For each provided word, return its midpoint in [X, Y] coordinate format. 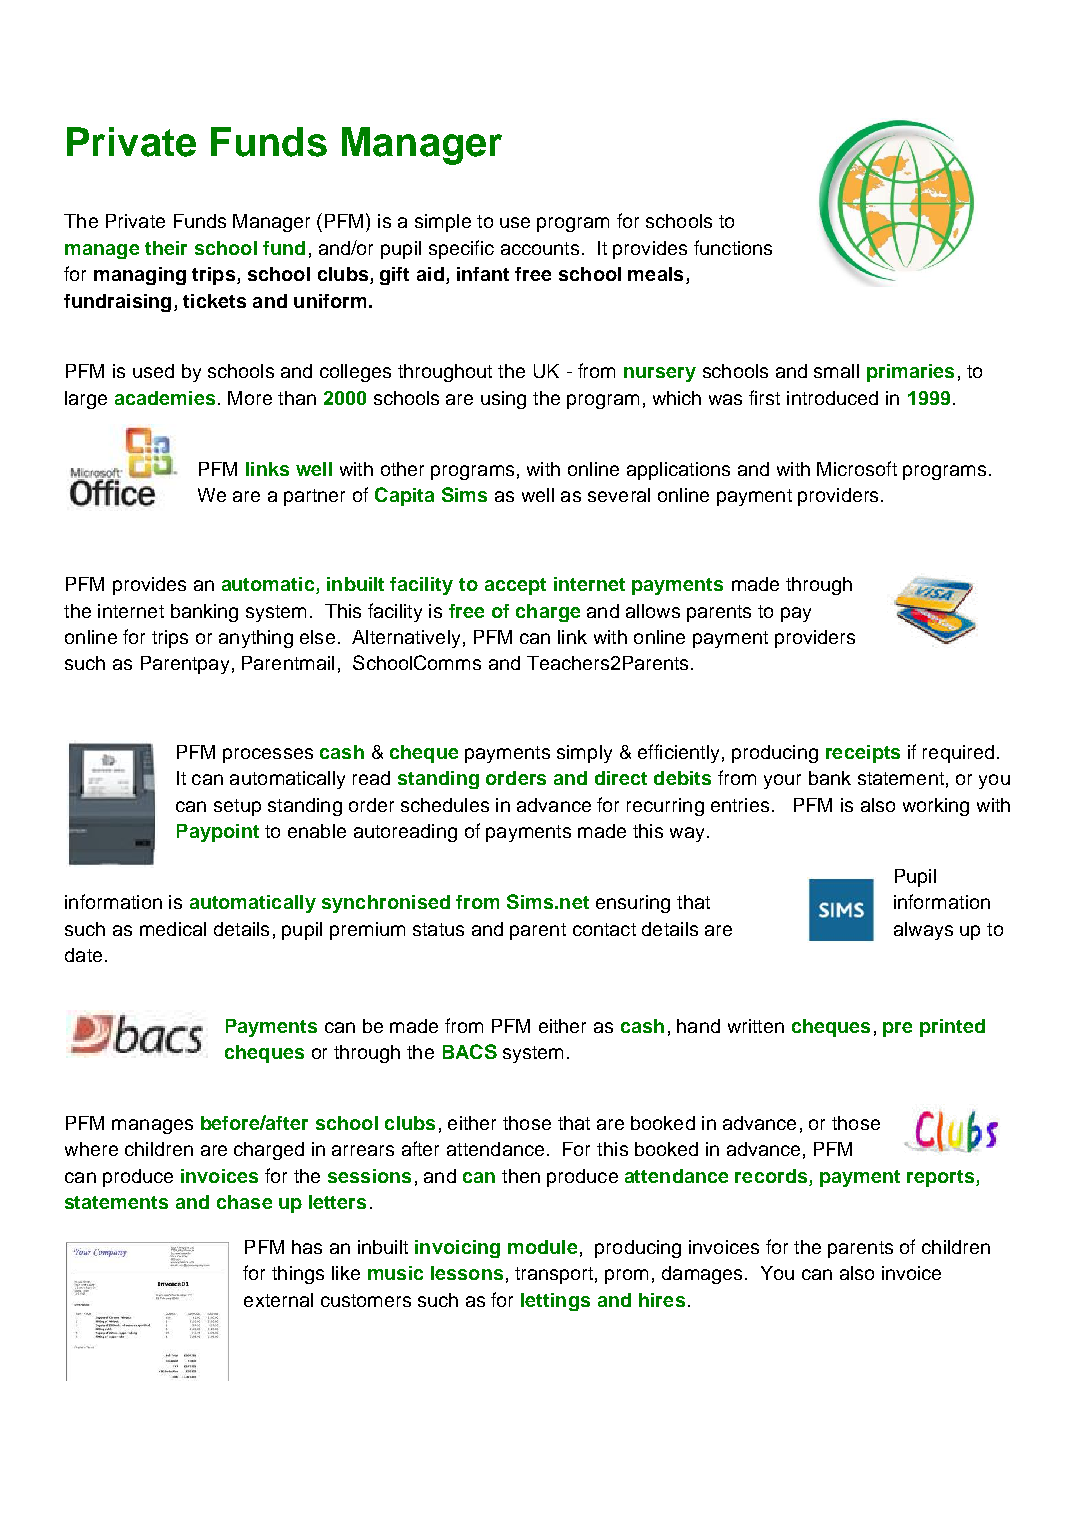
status [438, 929]
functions [733, 247]
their [166, 248]
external [278, 1300]
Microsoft [857, 468]
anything [256, 639]
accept [515, 586]
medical [173, 929]
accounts [540, 248]
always [923, 931]
